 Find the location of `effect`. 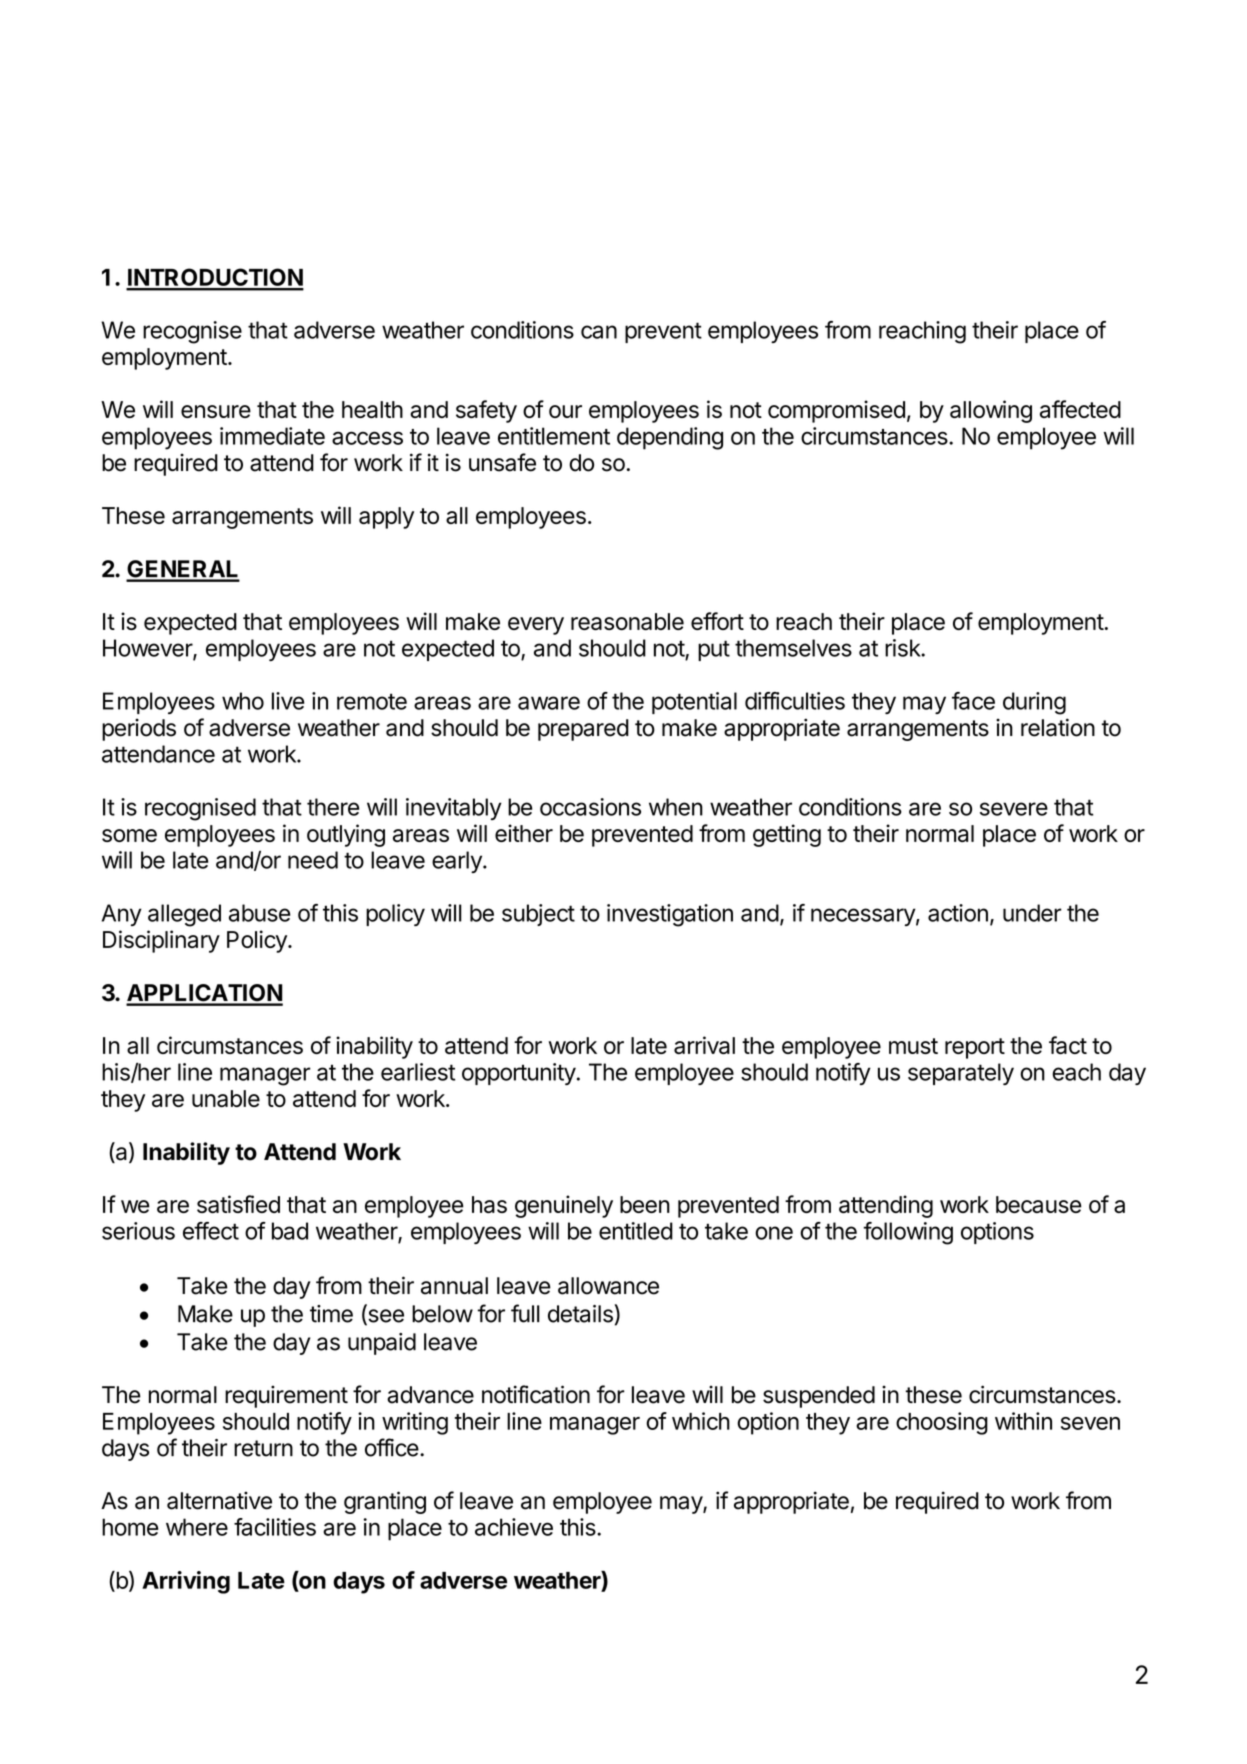

effect is located at coordinates (211, 1231).
